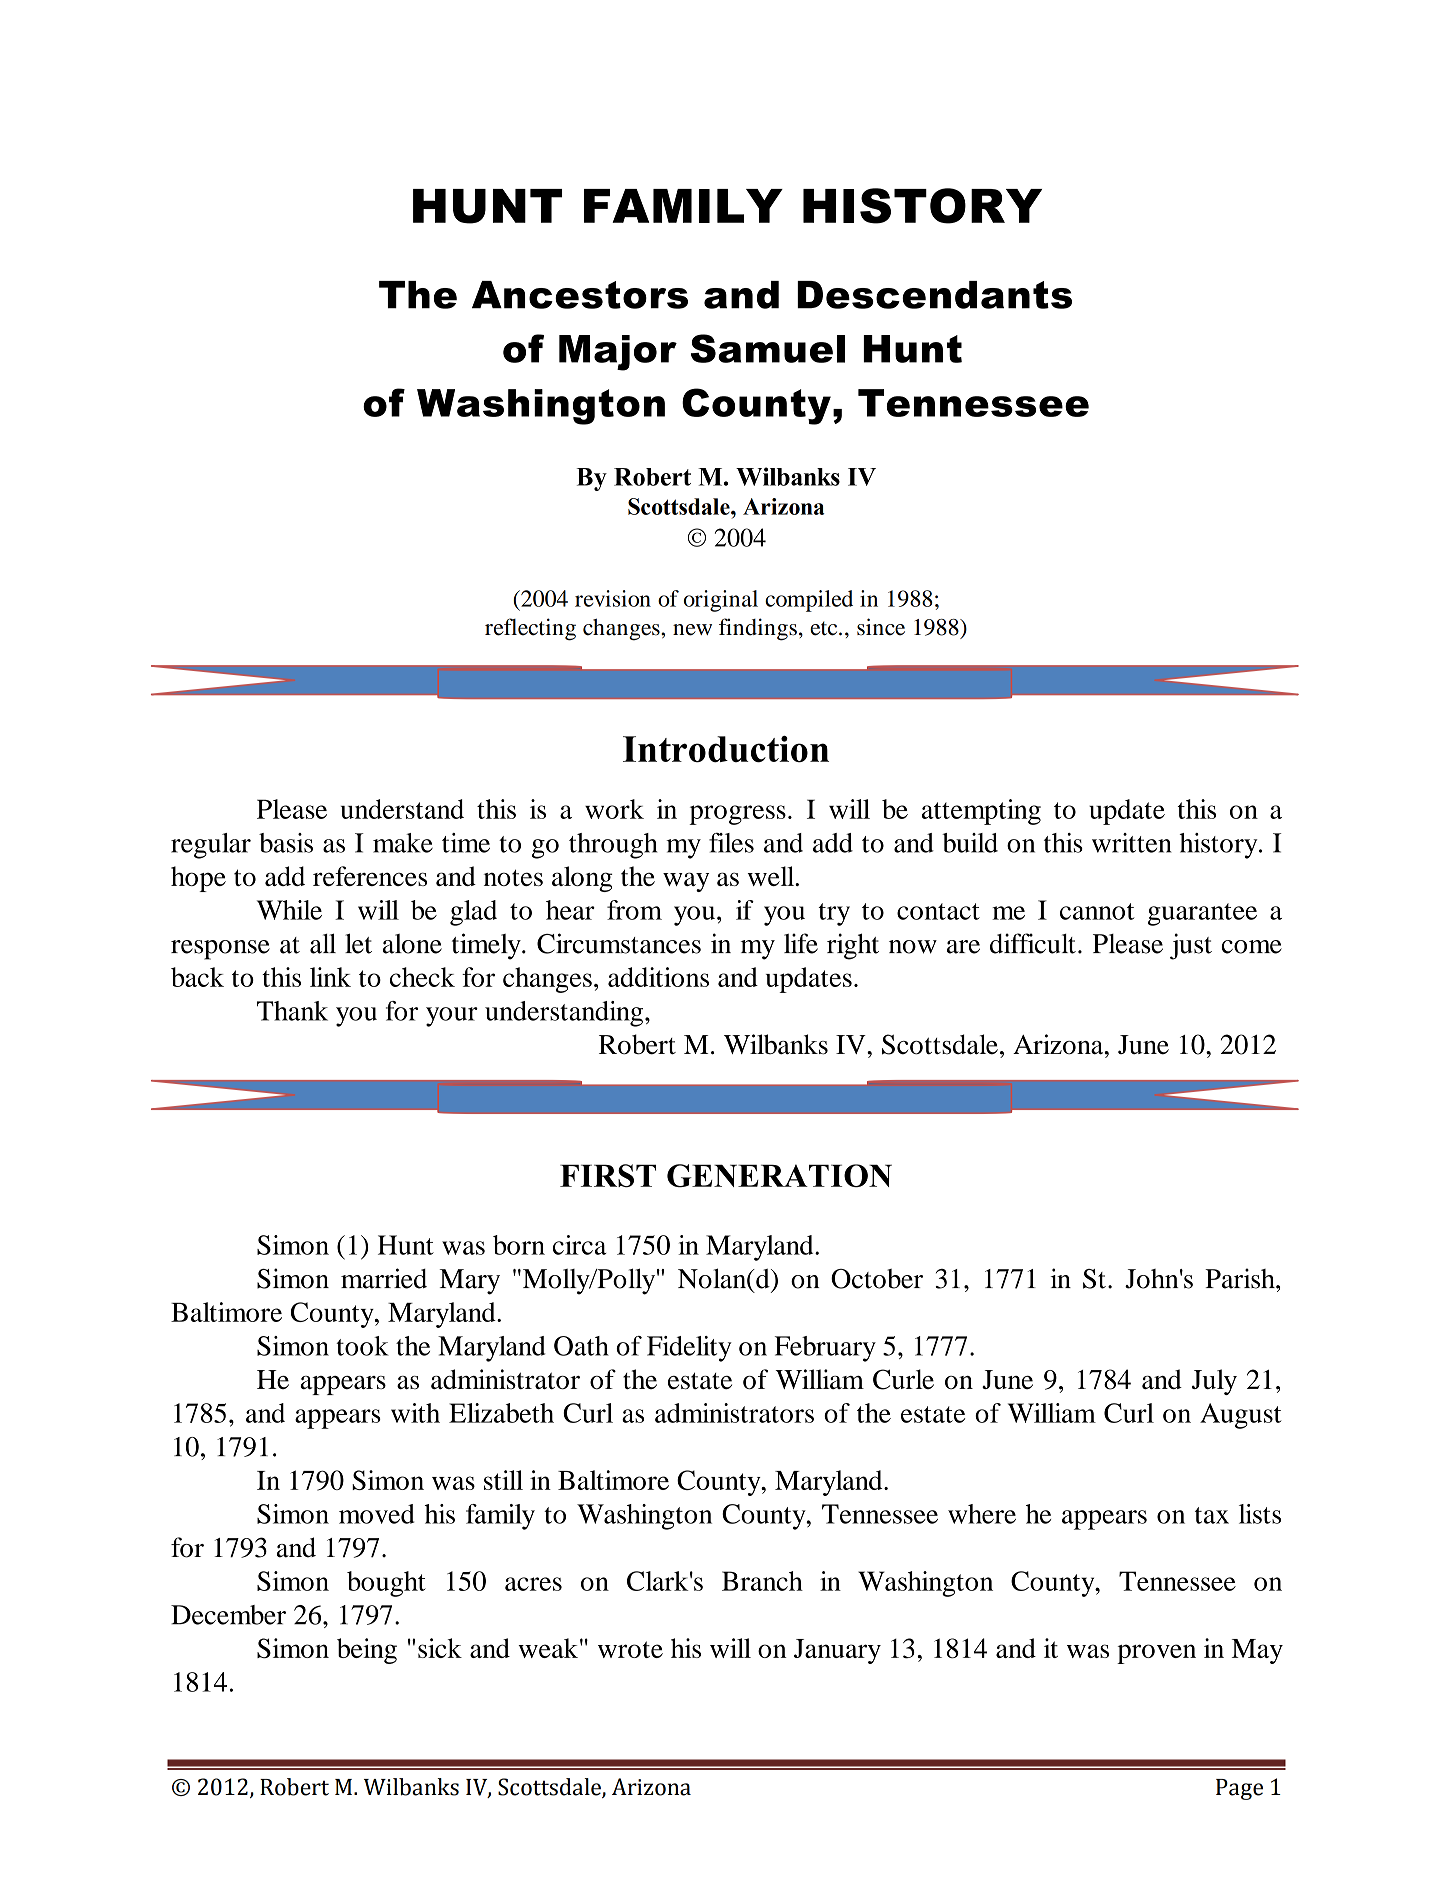 The image size is (1453, 1880). What do you see at coordinates (737, 815) in the image?
I see `progress` at bounding box center [737, 815].
